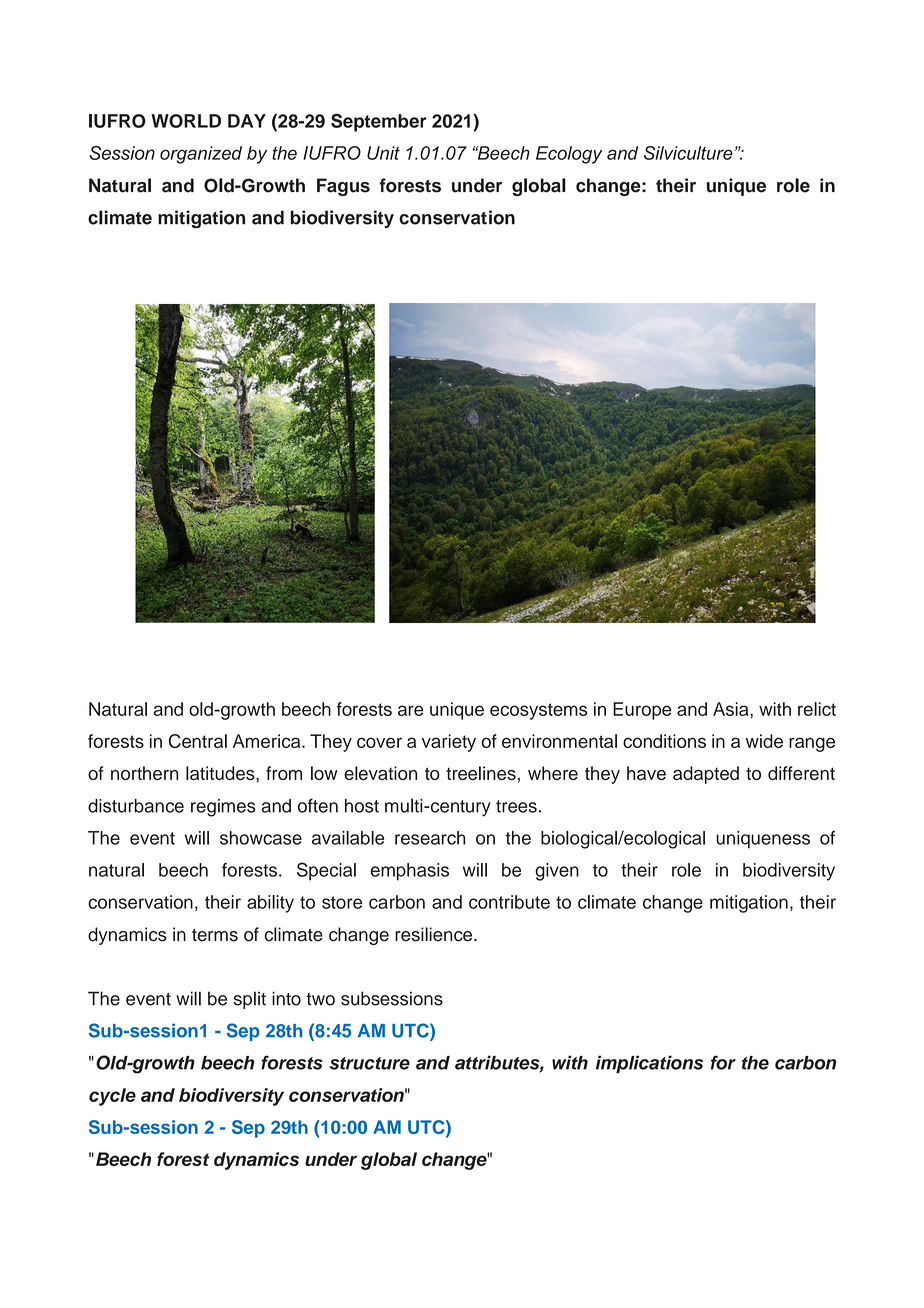  Describe the element at coordinates (201, 155) in the screenshot. I see `organized` at that location.
